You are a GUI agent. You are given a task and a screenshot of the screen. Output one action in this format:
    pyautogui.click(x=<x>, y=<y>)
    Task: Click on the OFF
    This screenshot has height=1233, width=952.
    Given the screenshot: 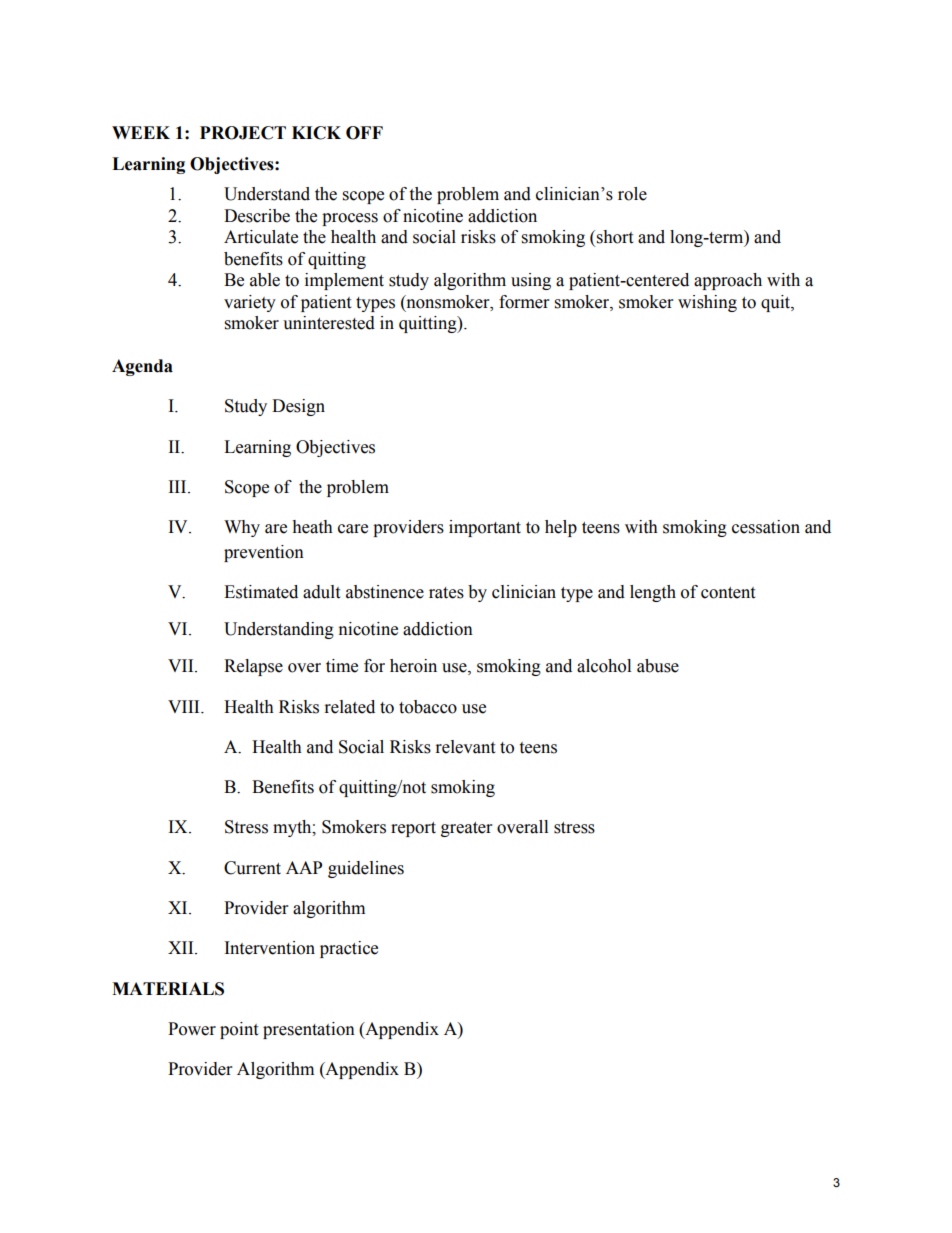 What is the action you would take?
    pyautogui.click(x=364, y=133)
